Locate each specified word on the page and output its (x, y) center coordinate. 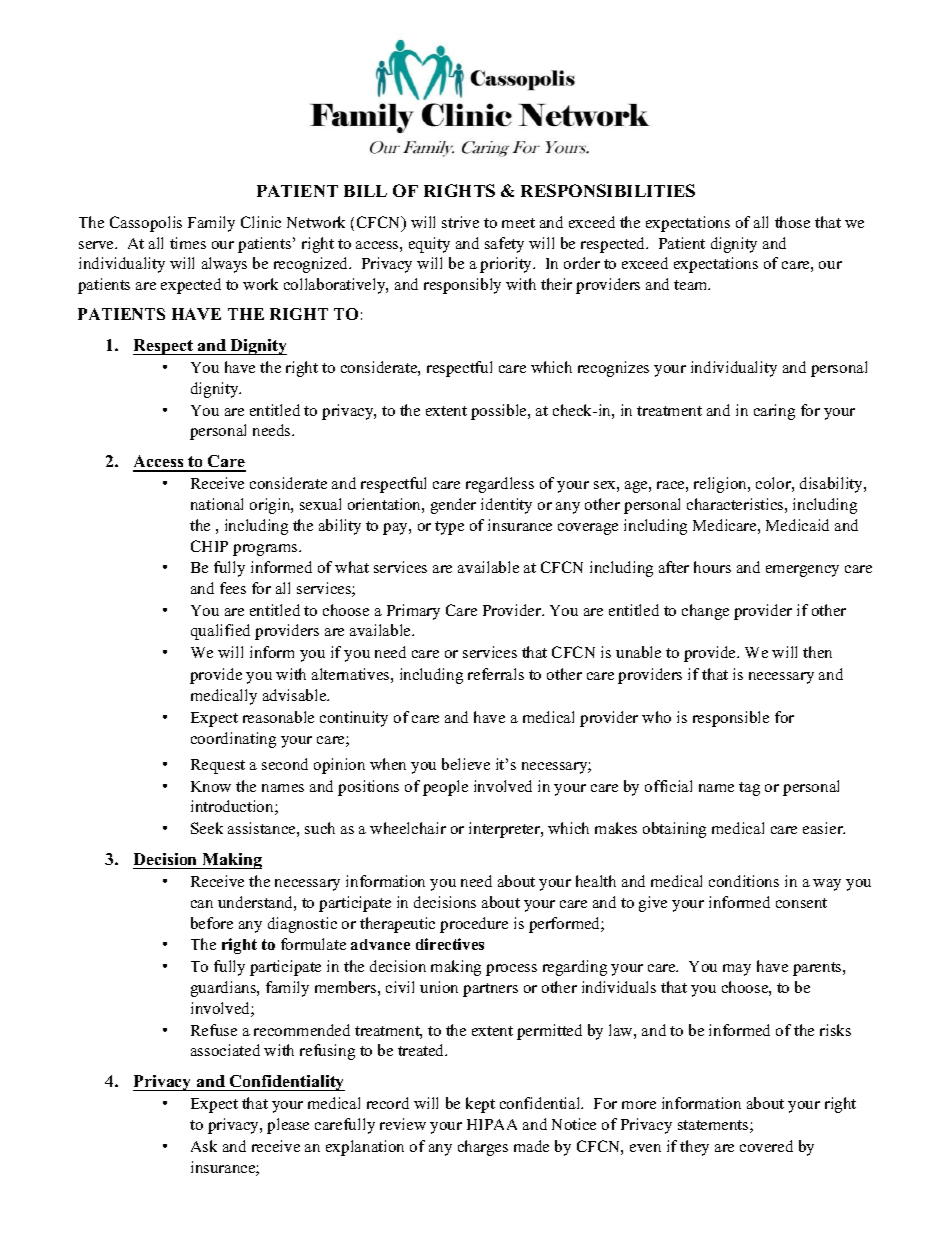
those (792, 222)
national (217, 504)
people (445, 788)
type (449, 528)
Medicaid (797, 525)
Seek (207, 828)
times (188, 243)
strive (460, 222)
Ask (204, 1146)
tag (749, 789)
